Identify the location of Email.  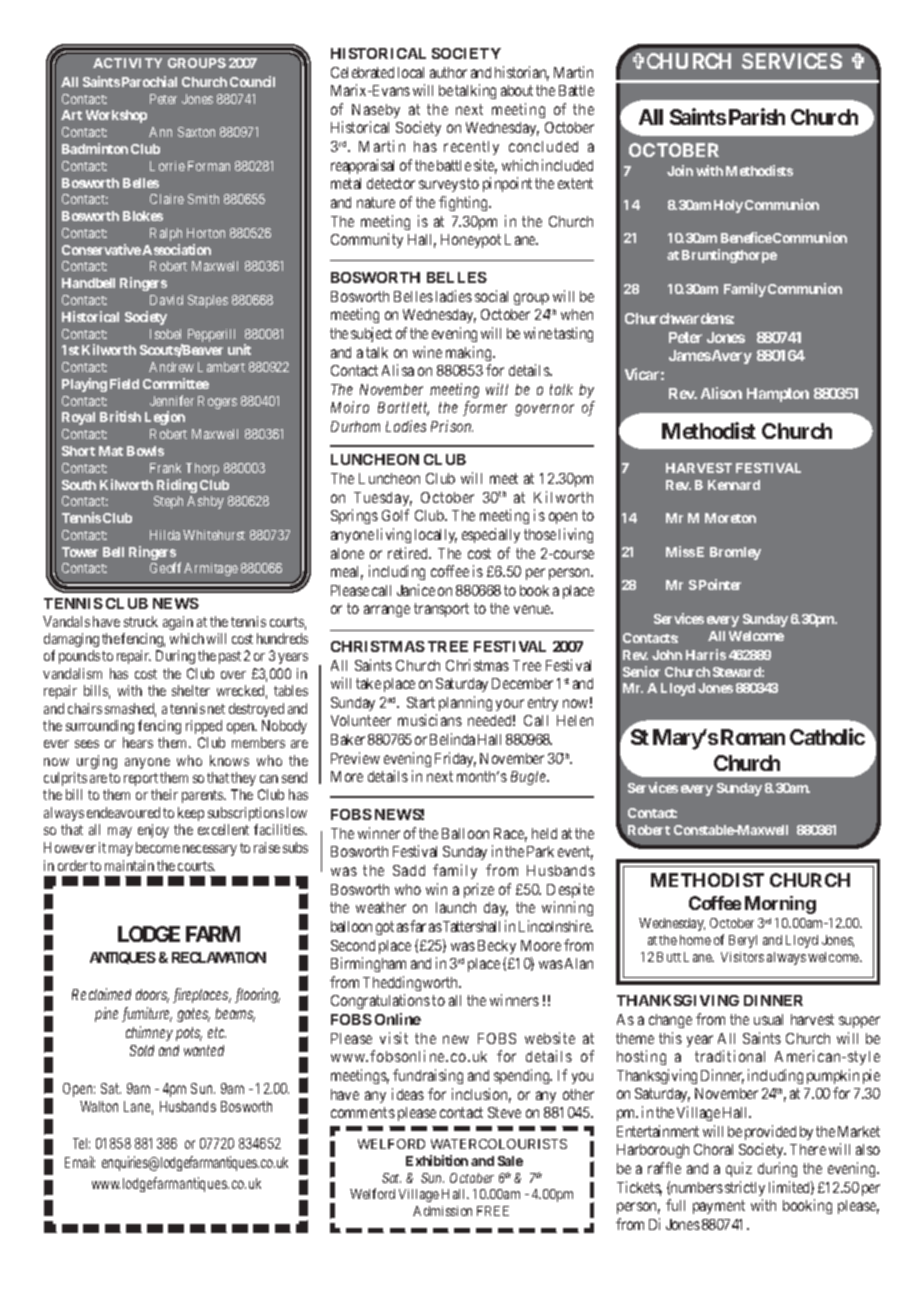
(80, 1162).
